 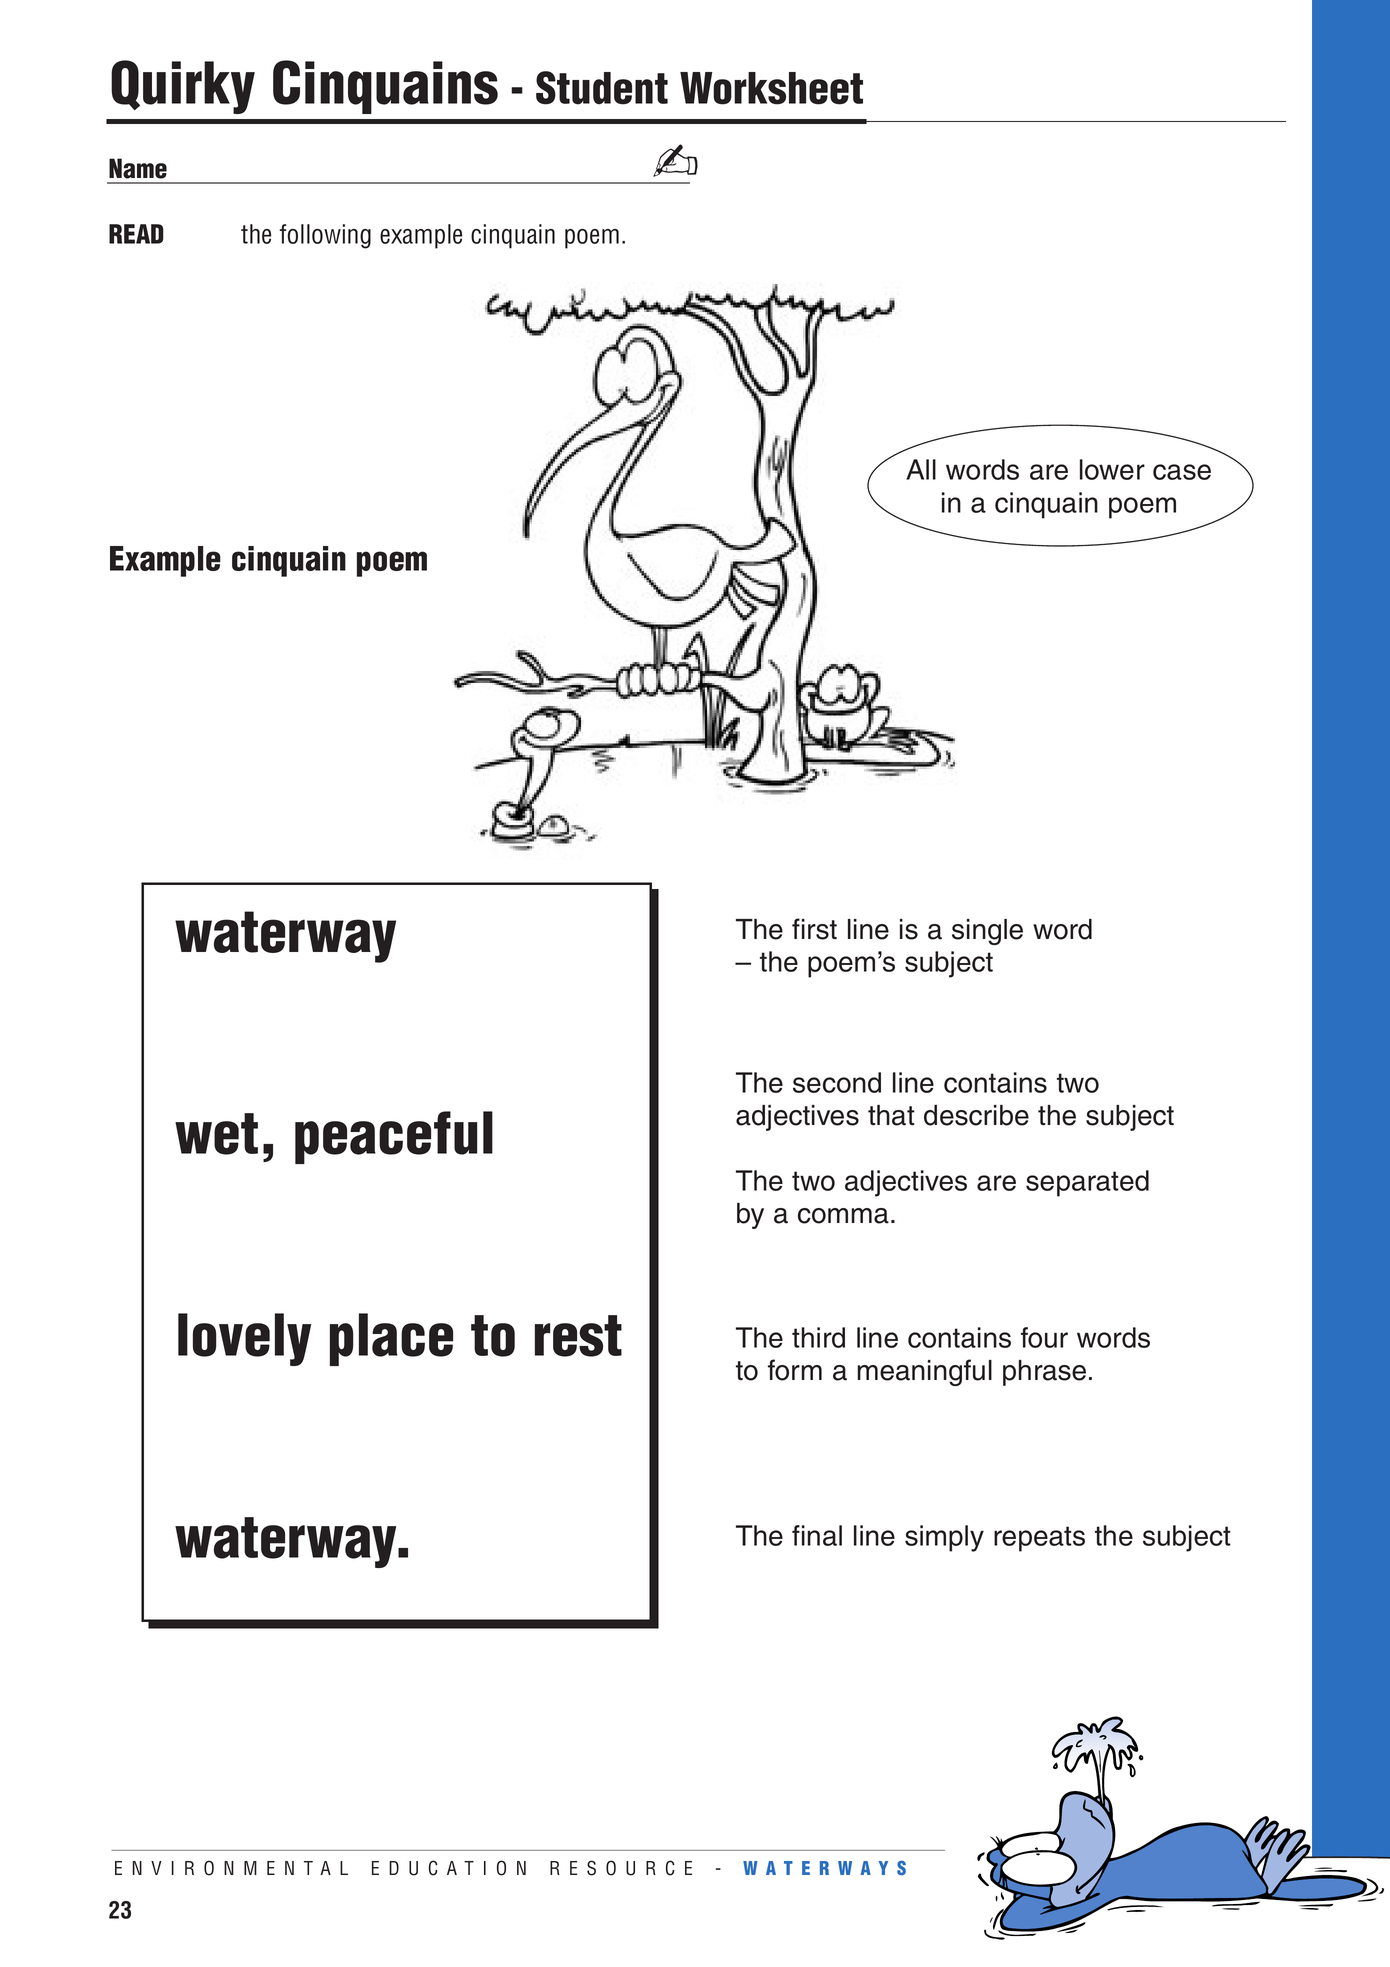 What do you see at coordinates (921, 469) in the document?
I see `All` at bounding box center [921, 469].
